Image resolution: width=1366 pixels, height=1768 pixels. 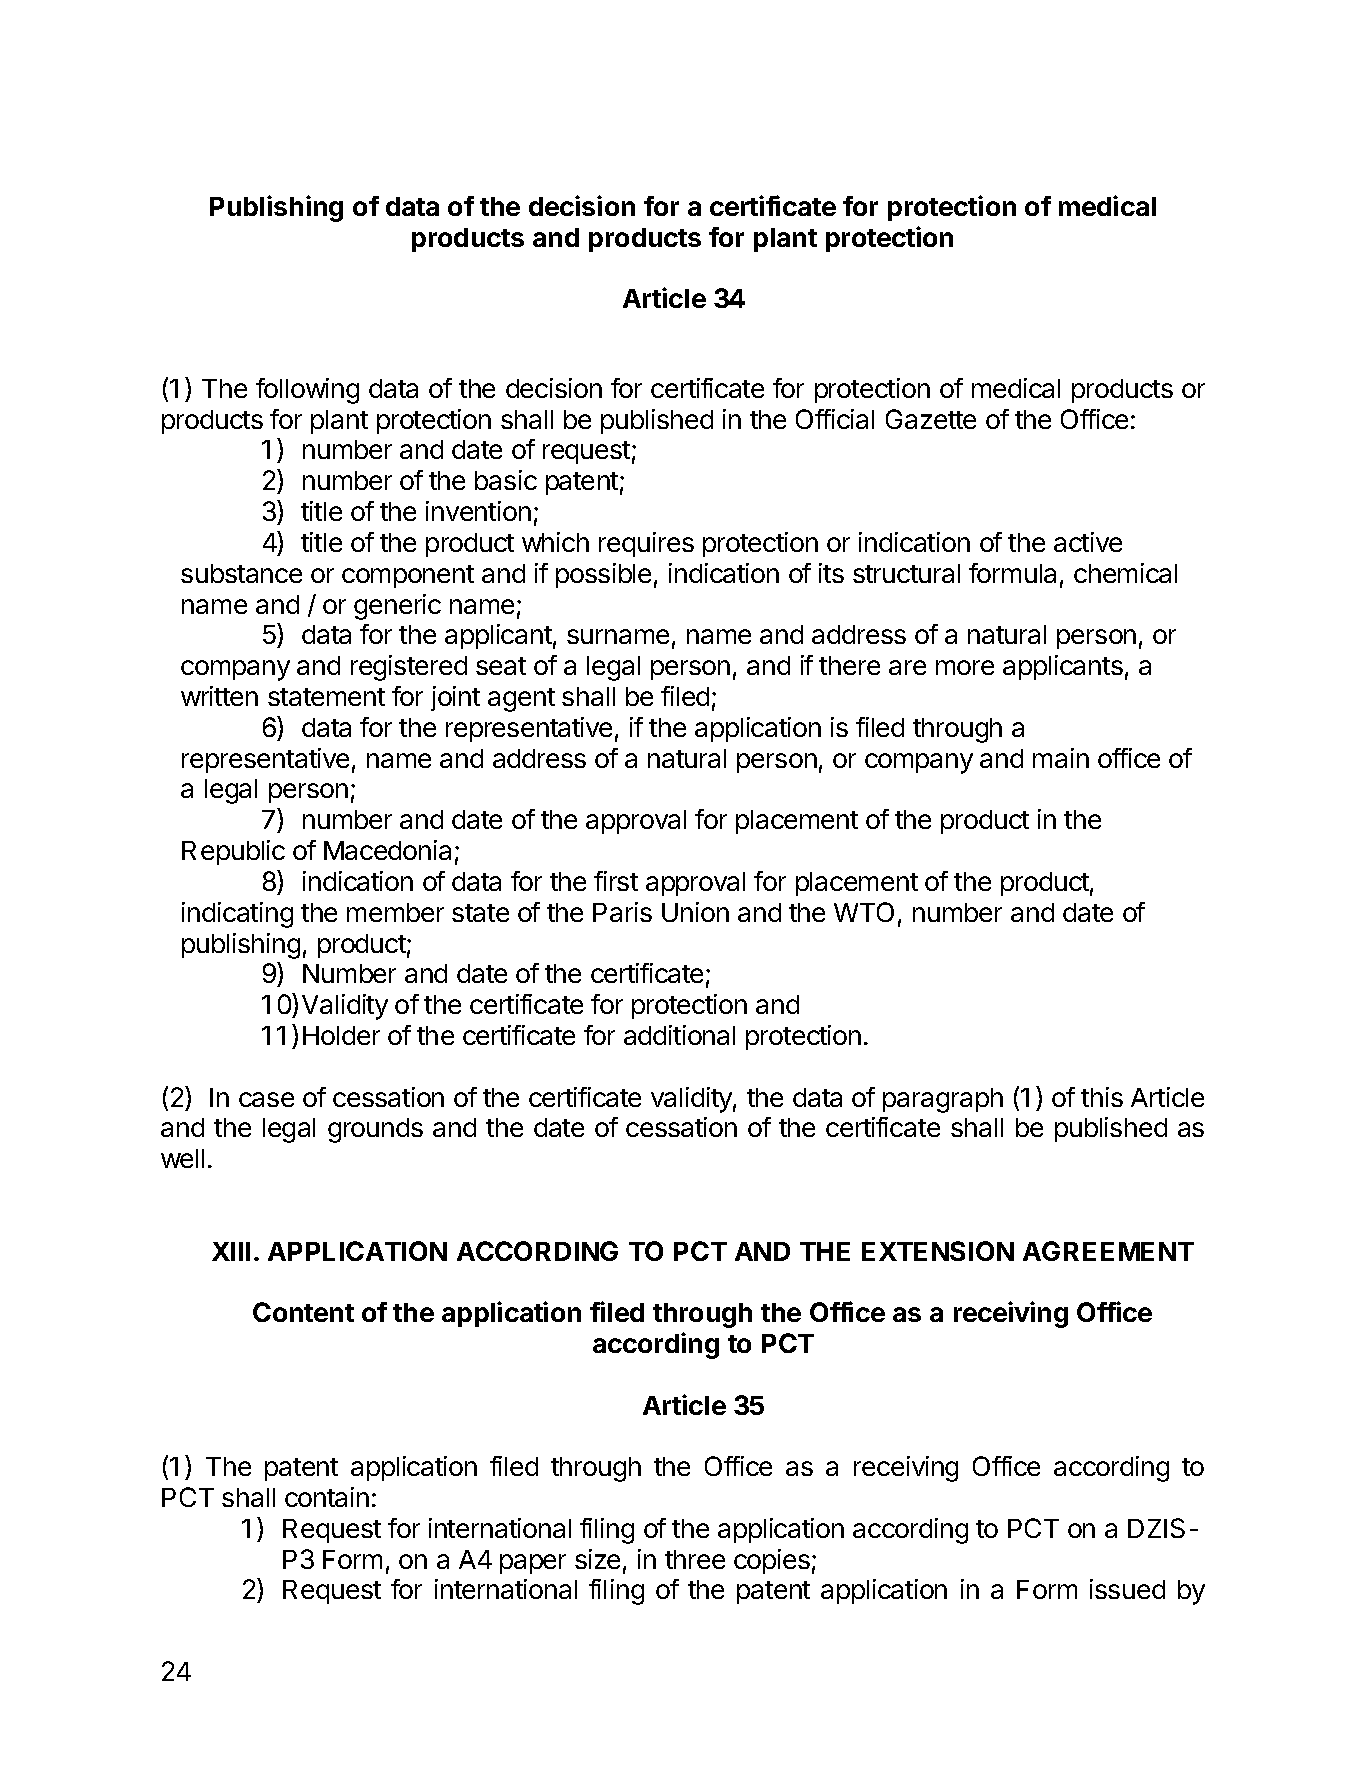 What do you see at coordinates (695, 1559) in the page?
I see `three` at bounding box center [695, 1559].
